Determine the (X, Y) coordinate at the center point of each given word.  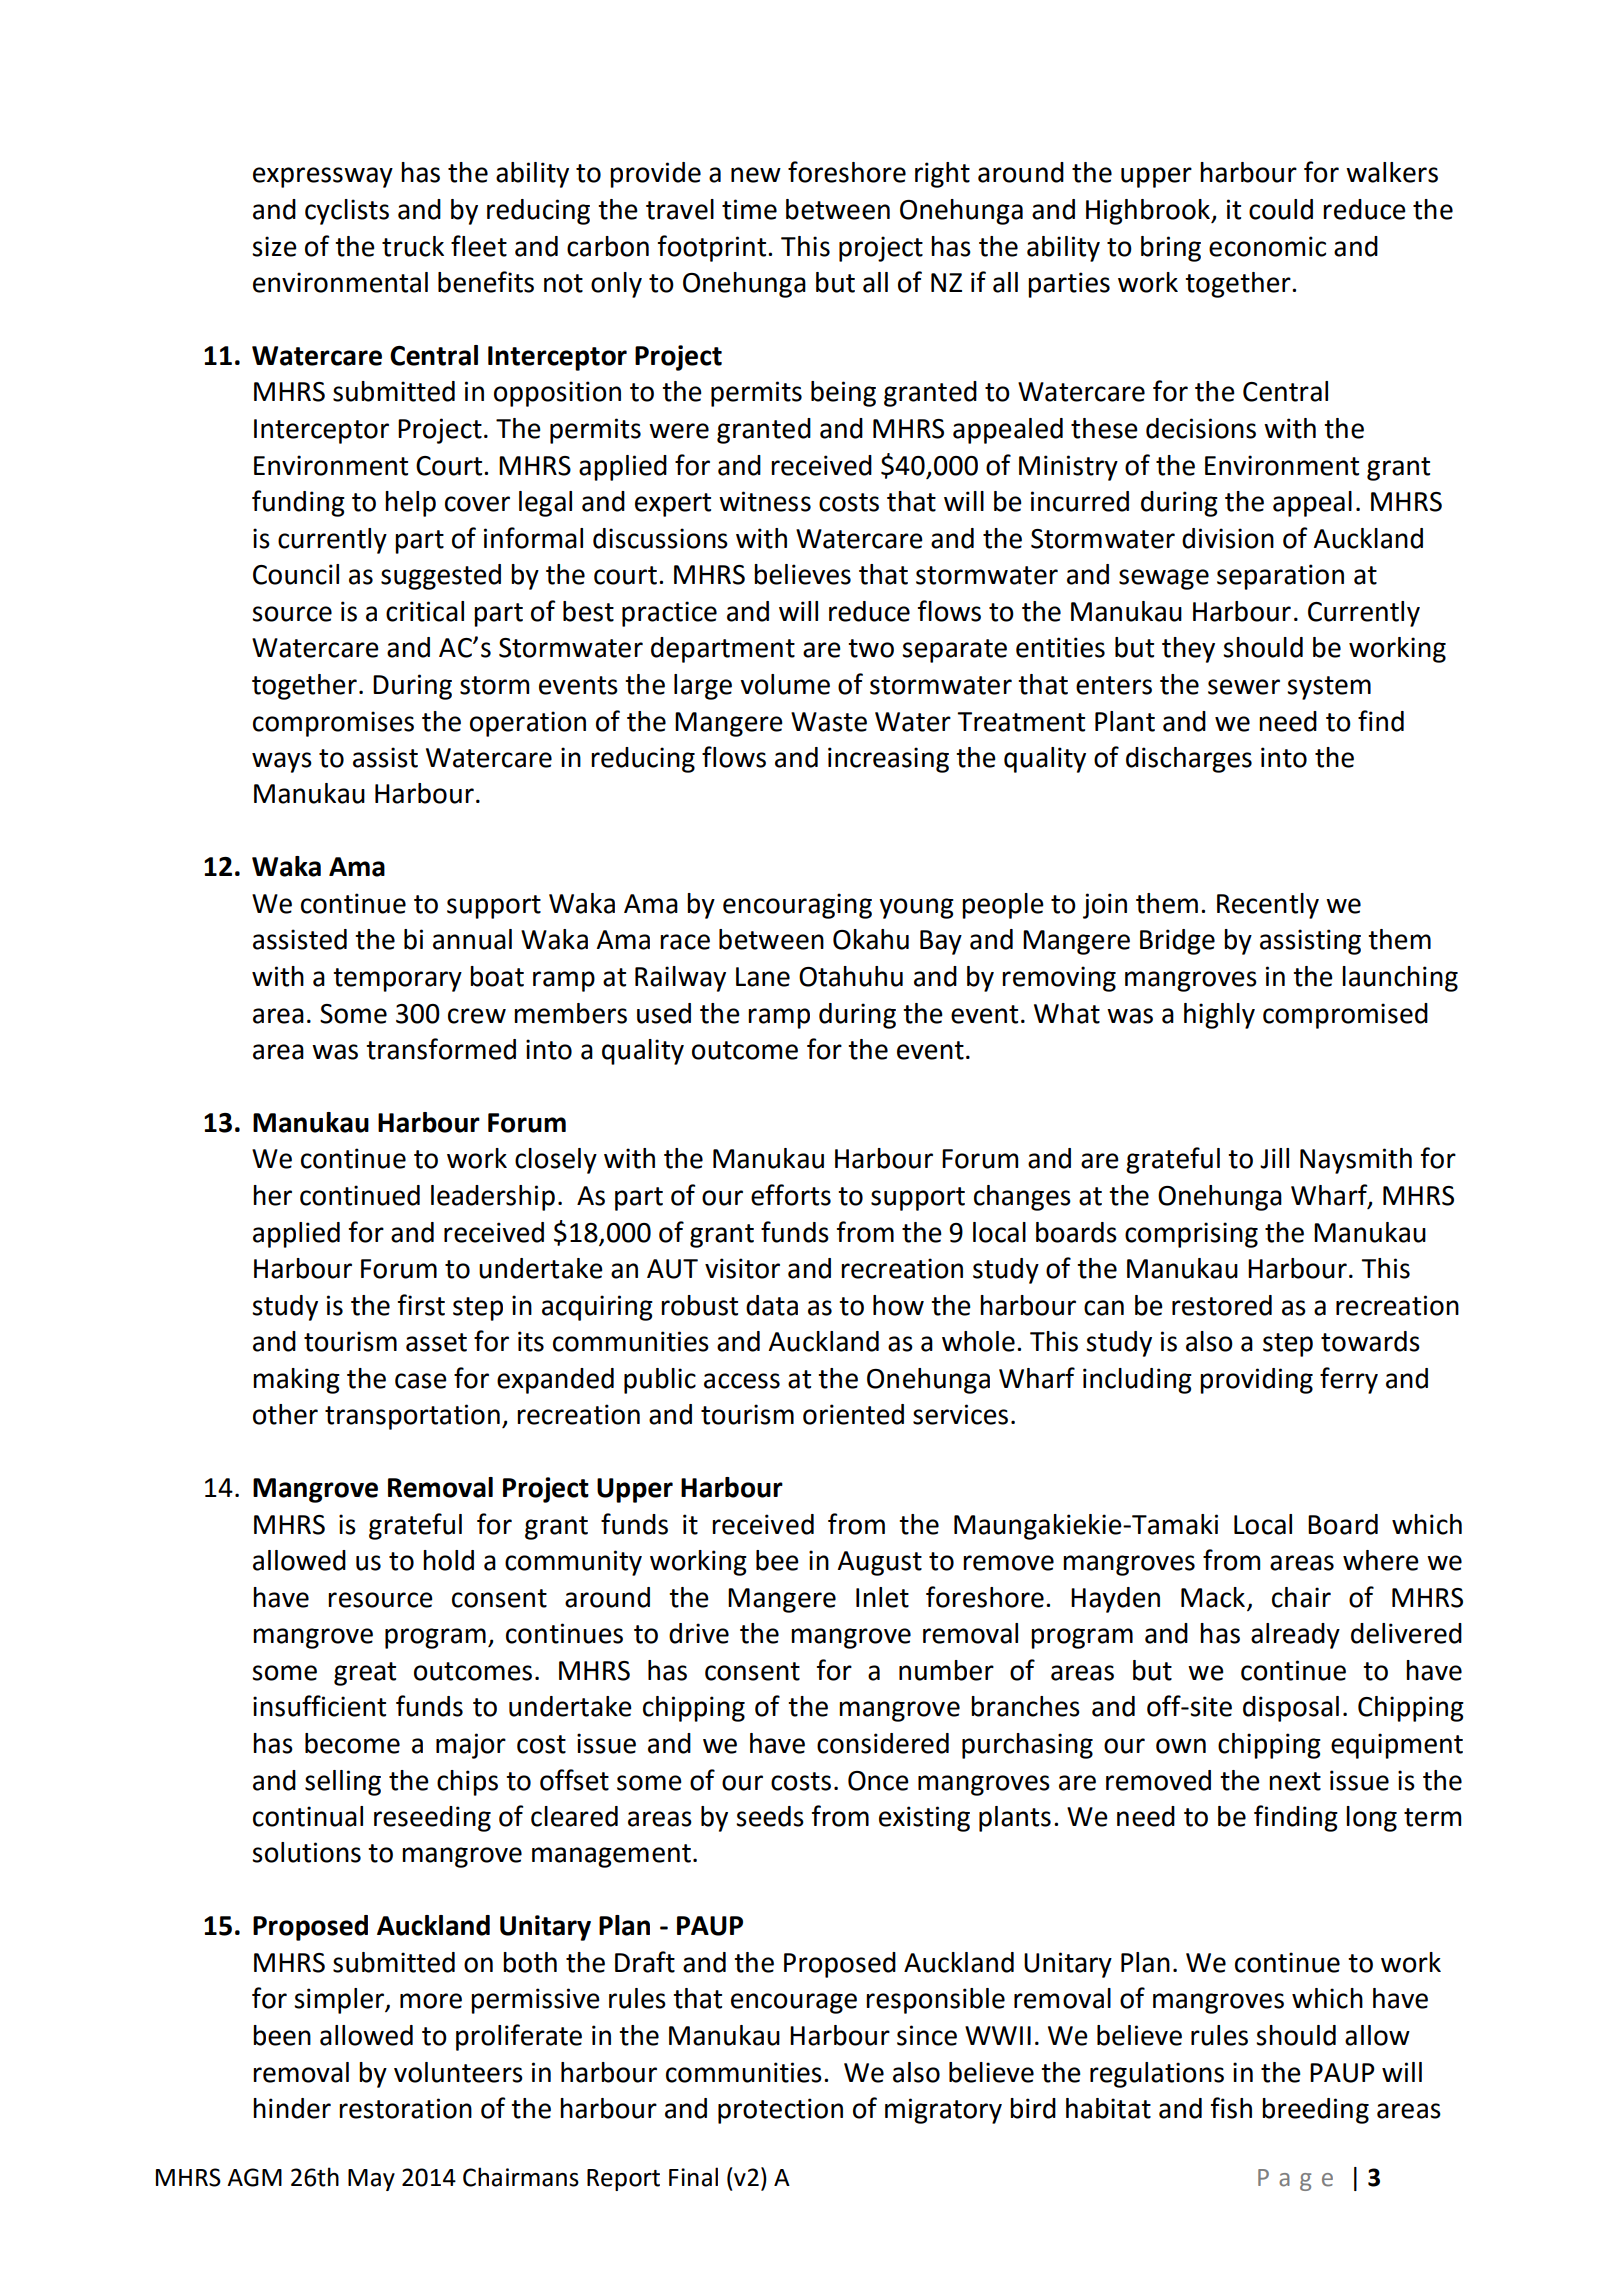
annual (472, 939)
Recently (1268, 906)
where (1381, 1560)
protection (780, 2111)
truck (413, 246)
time (749, 209)
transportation (412, 1417)
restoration (405, 2108)
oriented (853, 1414)
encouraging (797, 906)
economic (1267, 246)
